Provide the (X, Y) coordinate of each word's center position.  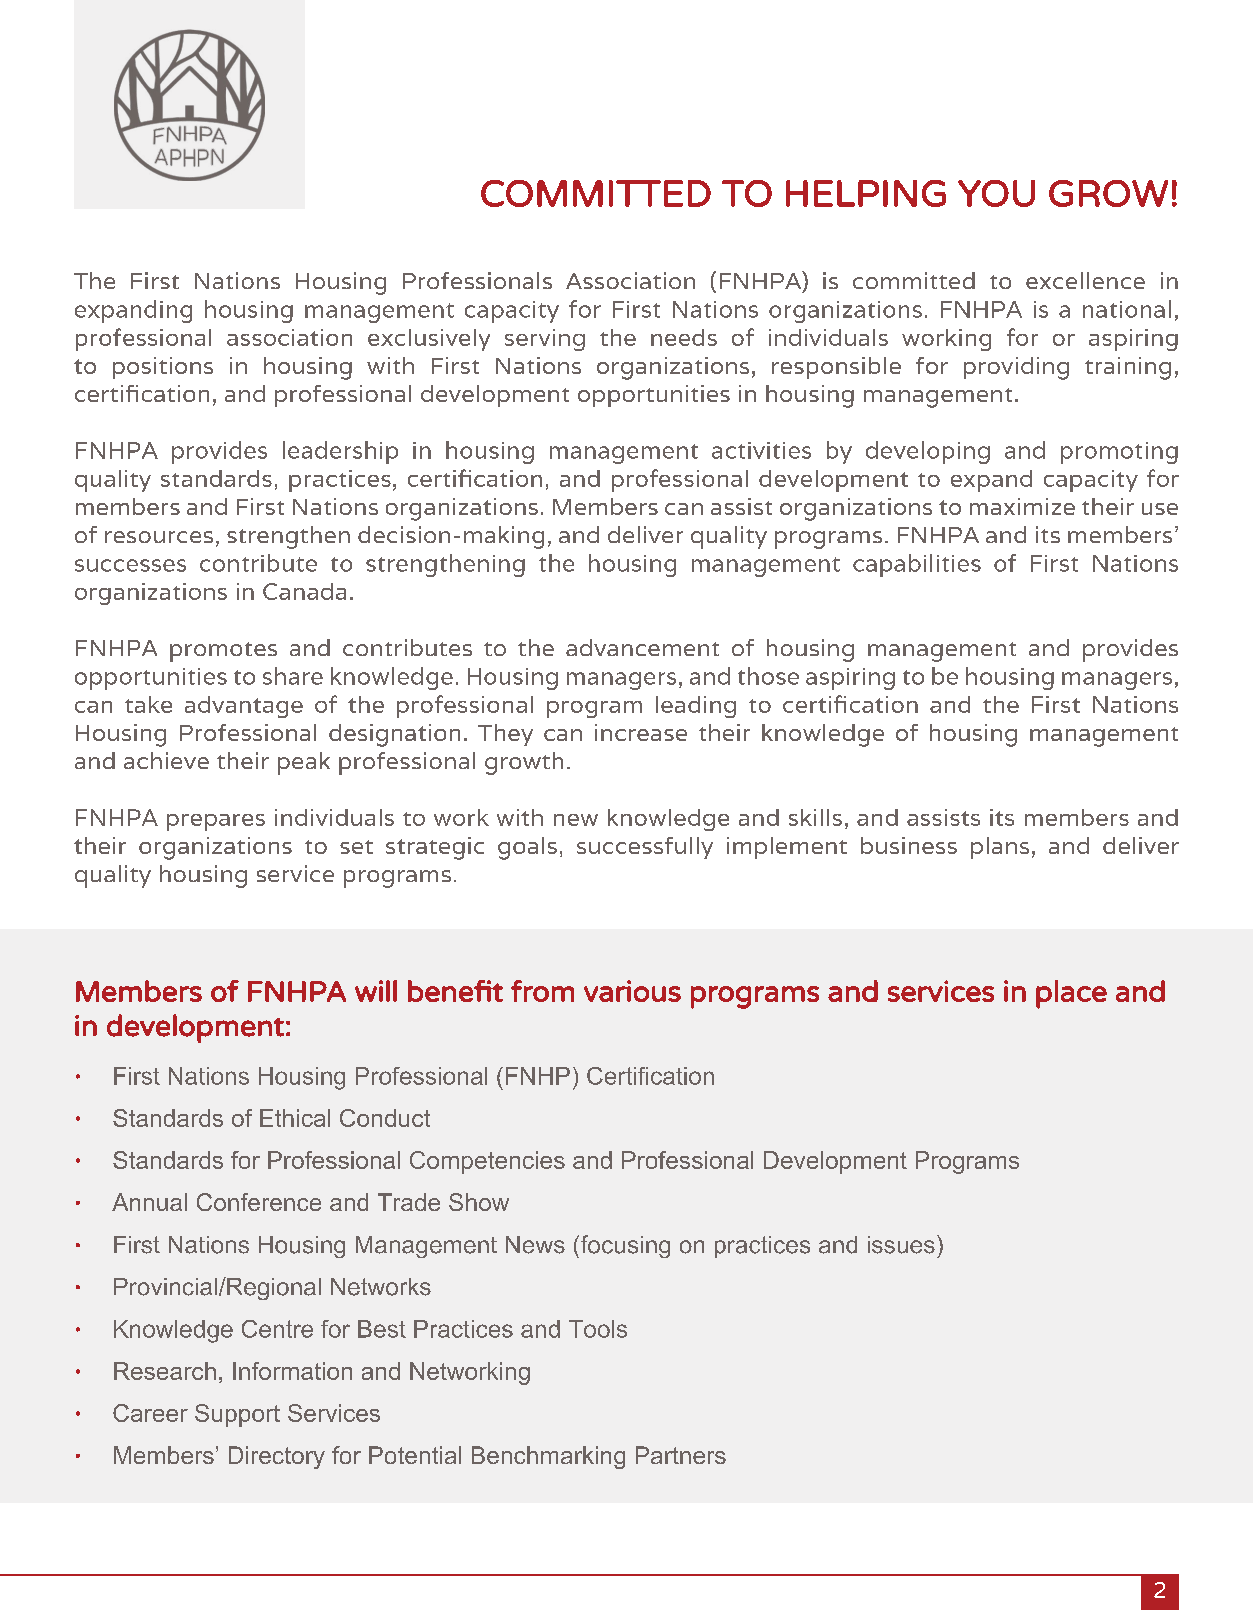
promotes (223, 652)
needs (684, 337)
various (632, 991)
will (376, 991)
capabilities (917, 565)
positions (163, 368)
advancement (642, 647)
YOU (996, 193)
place (1071, 994)
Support (237, 1415)
